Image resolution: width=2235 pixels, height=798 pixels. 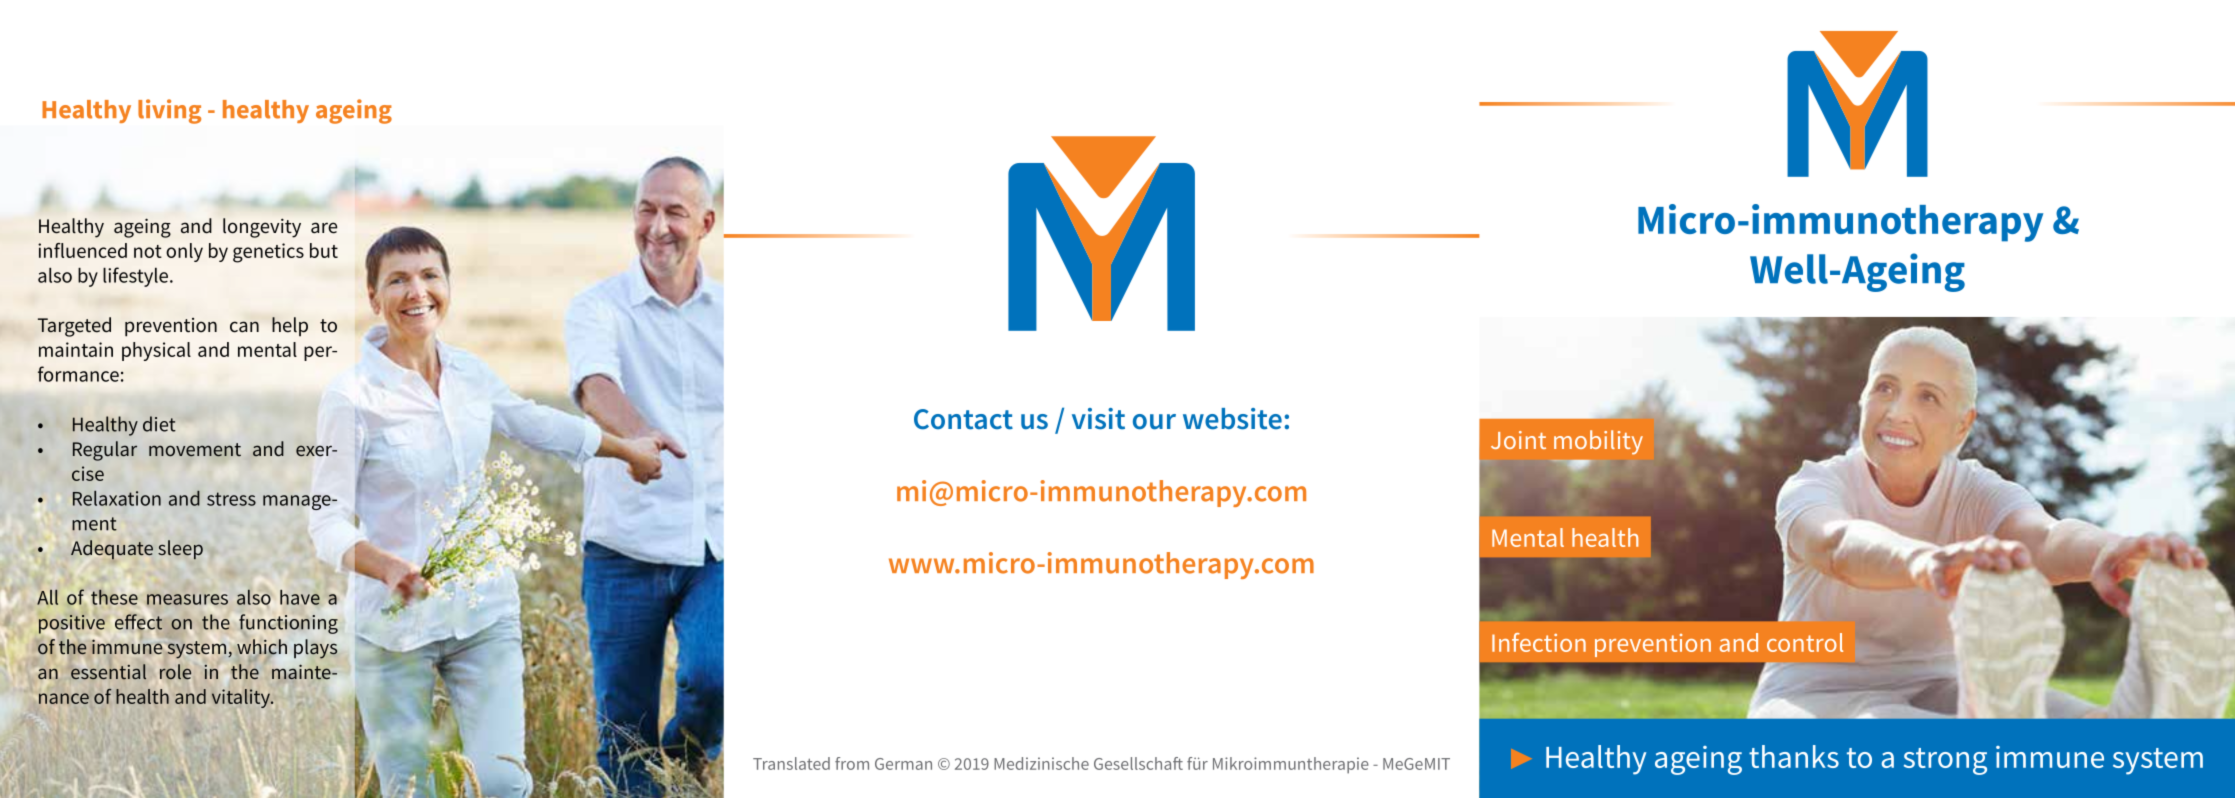 What do you see at coordinates (324, 228) in the document?
I see `are` at bounding box center [324, 228].
